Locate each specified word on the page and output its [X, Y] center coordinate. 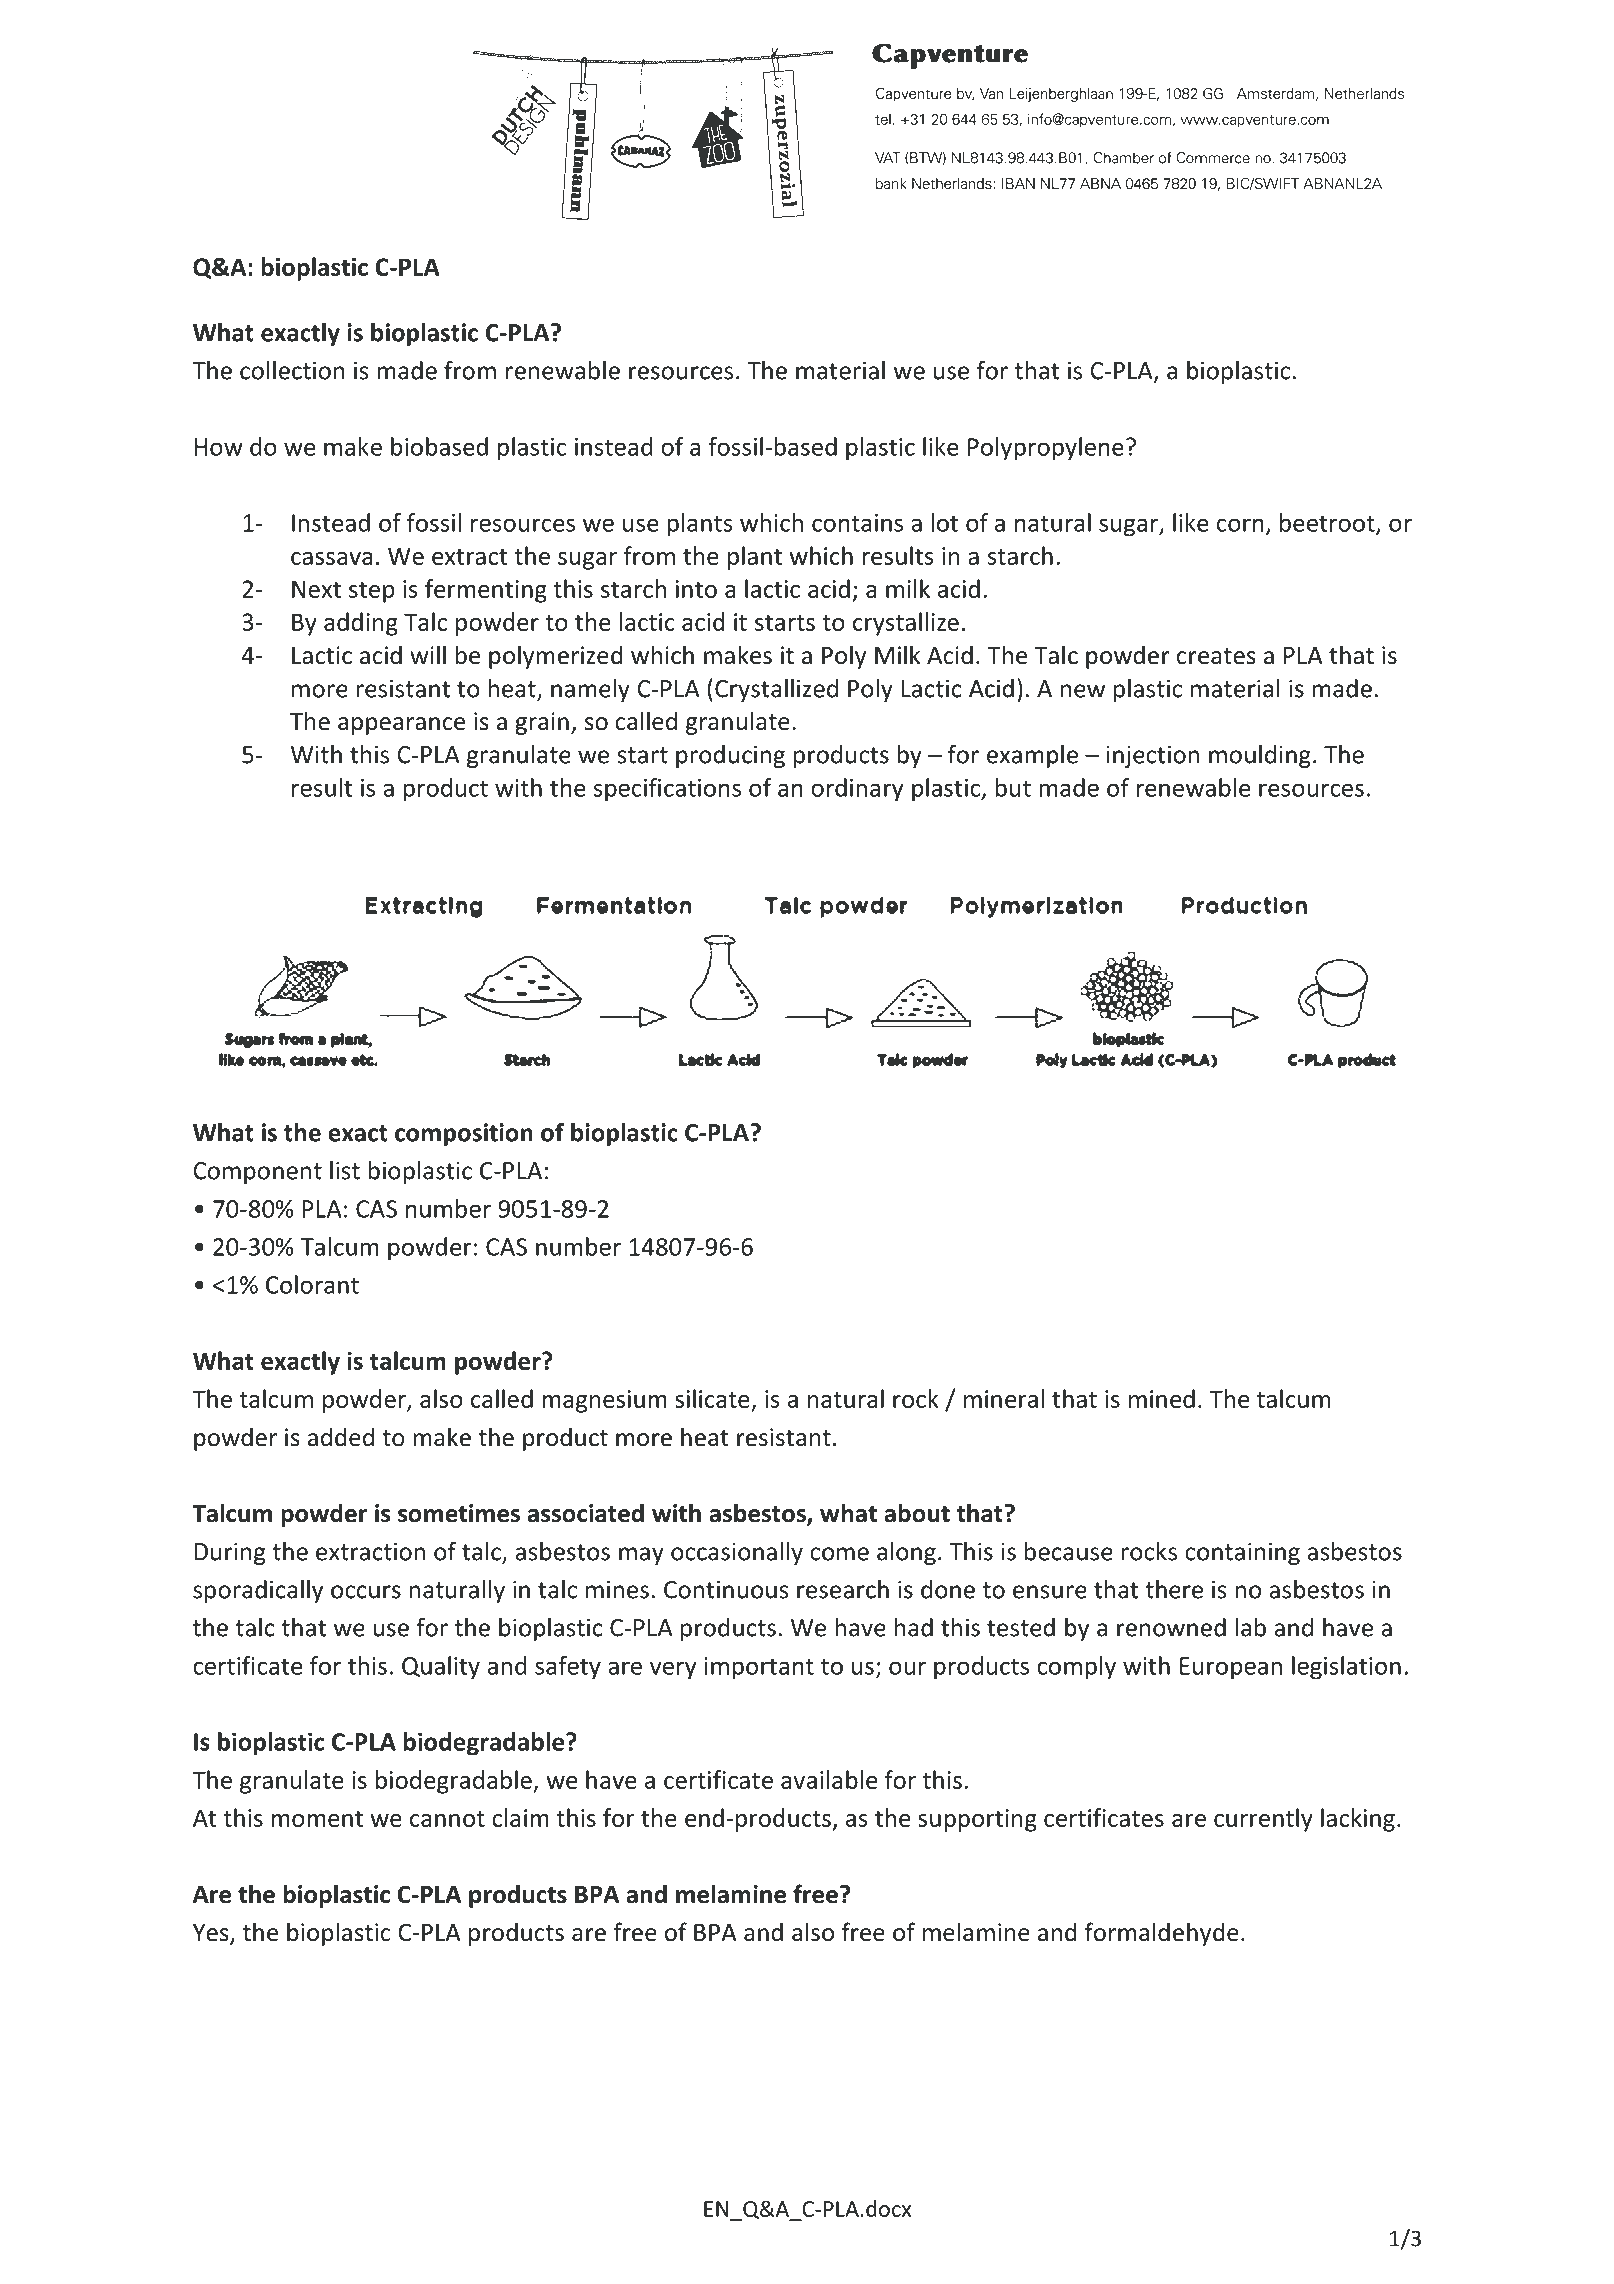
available [829, 1779]
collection [292, 370]
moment [317, 1819]
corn [1240, 525]
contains [857, 523]
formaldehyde [1162, 1934]
